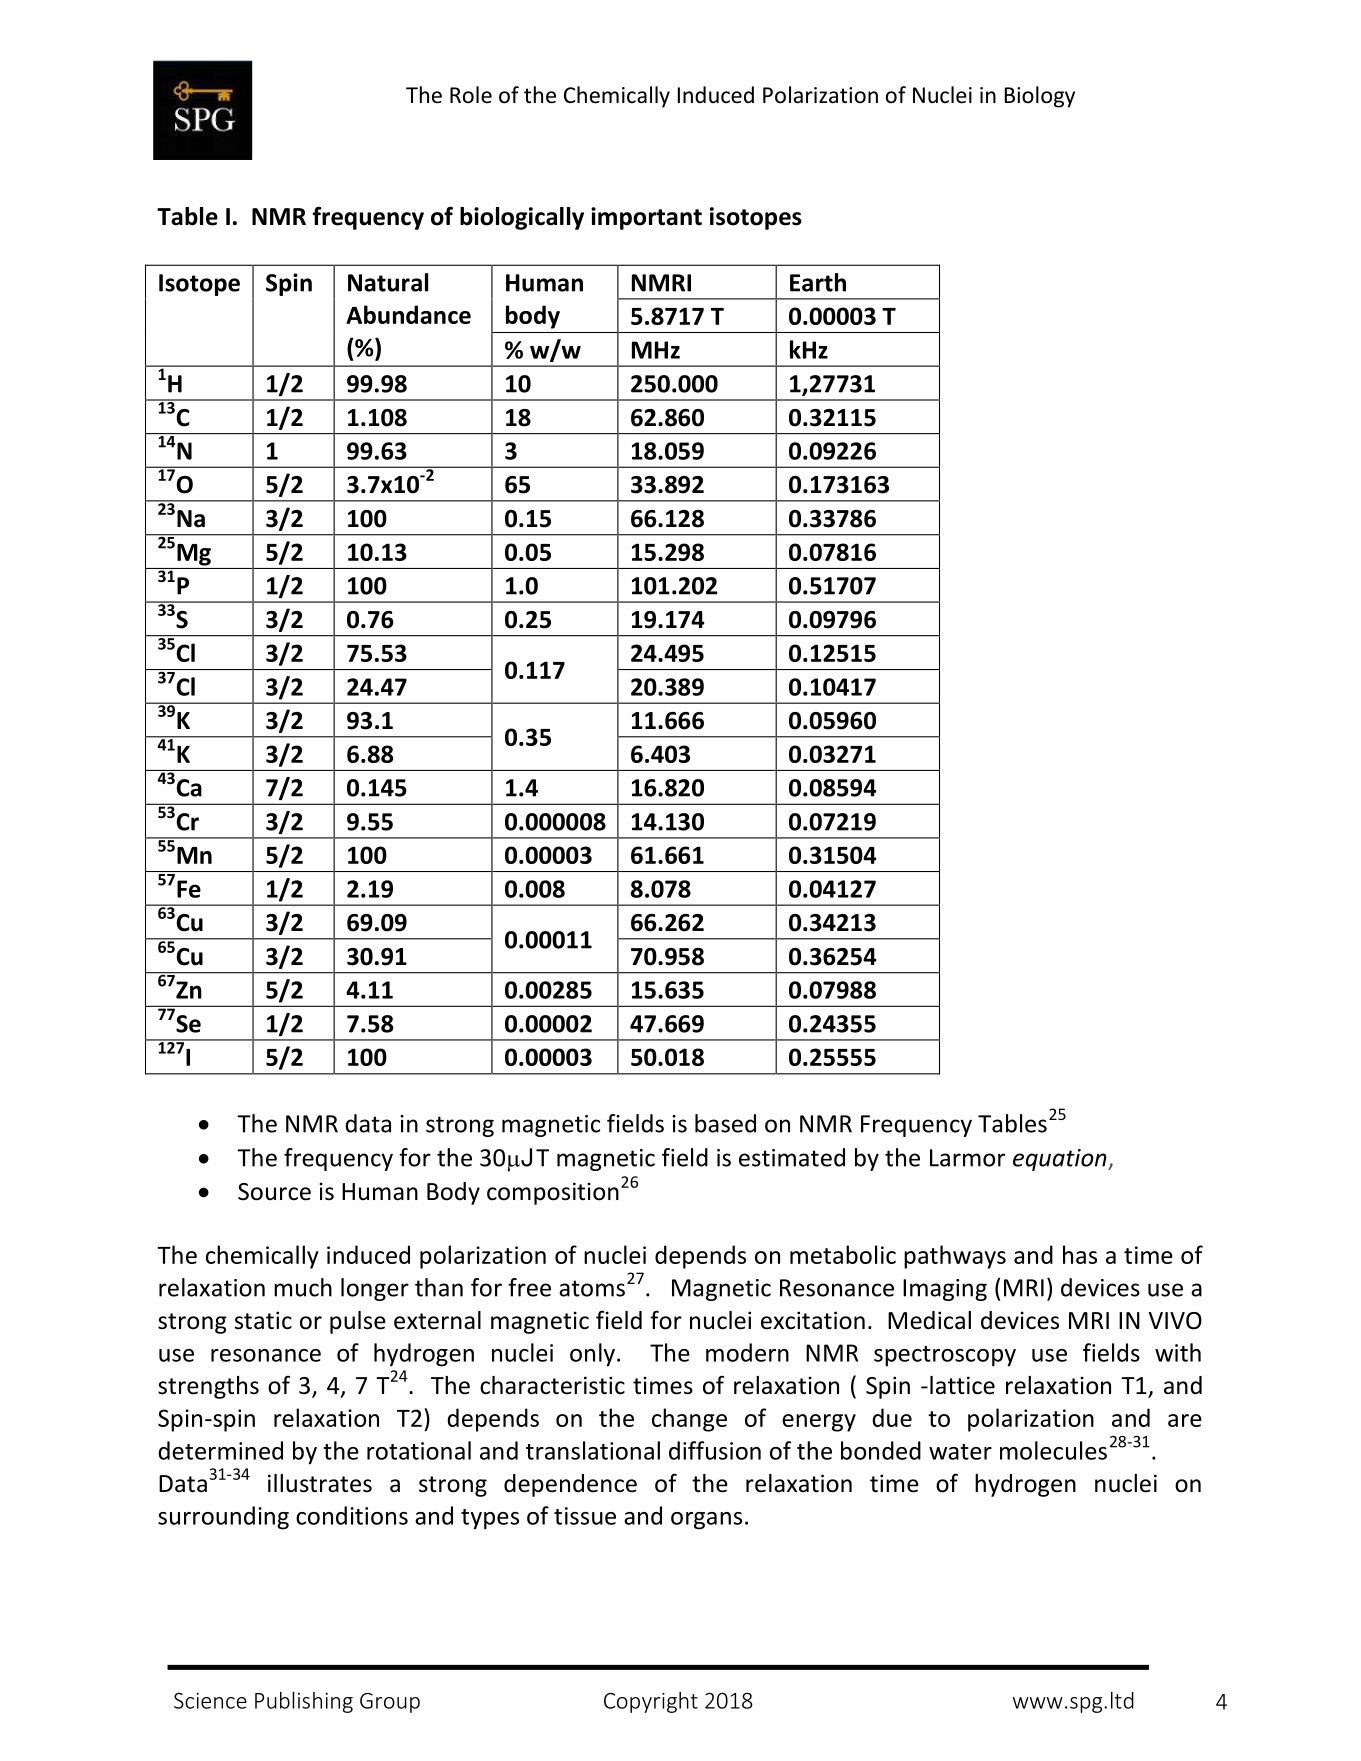  Describe the element at coordinates (651, 1702) in the document. I see `Copyright` at that location.
